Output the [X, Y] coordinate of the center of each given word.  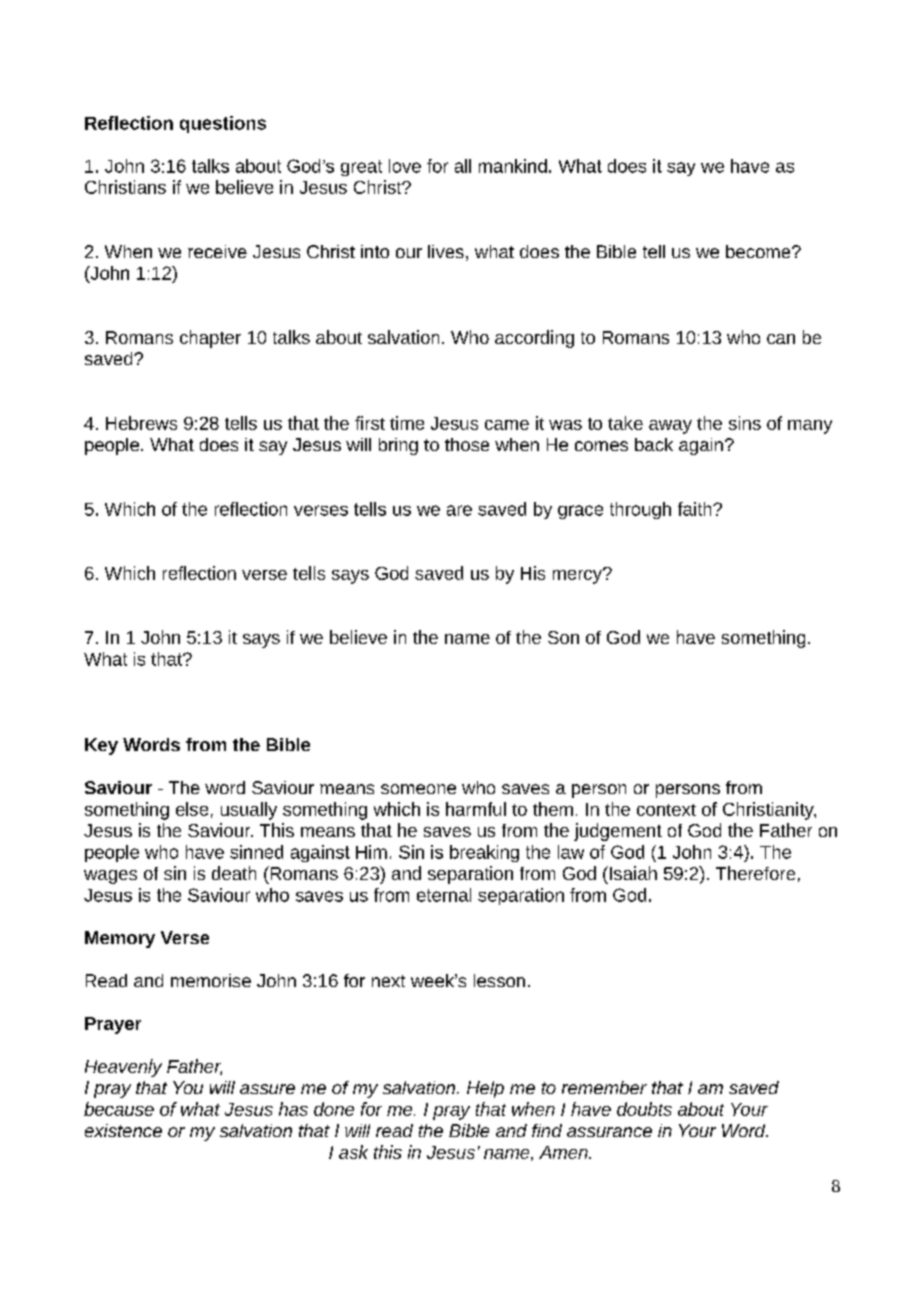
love [405, 166]
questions [223, 124]
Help [485, 1089]
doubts [644, 1109]
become [759, 251]
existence [123, 1130]
